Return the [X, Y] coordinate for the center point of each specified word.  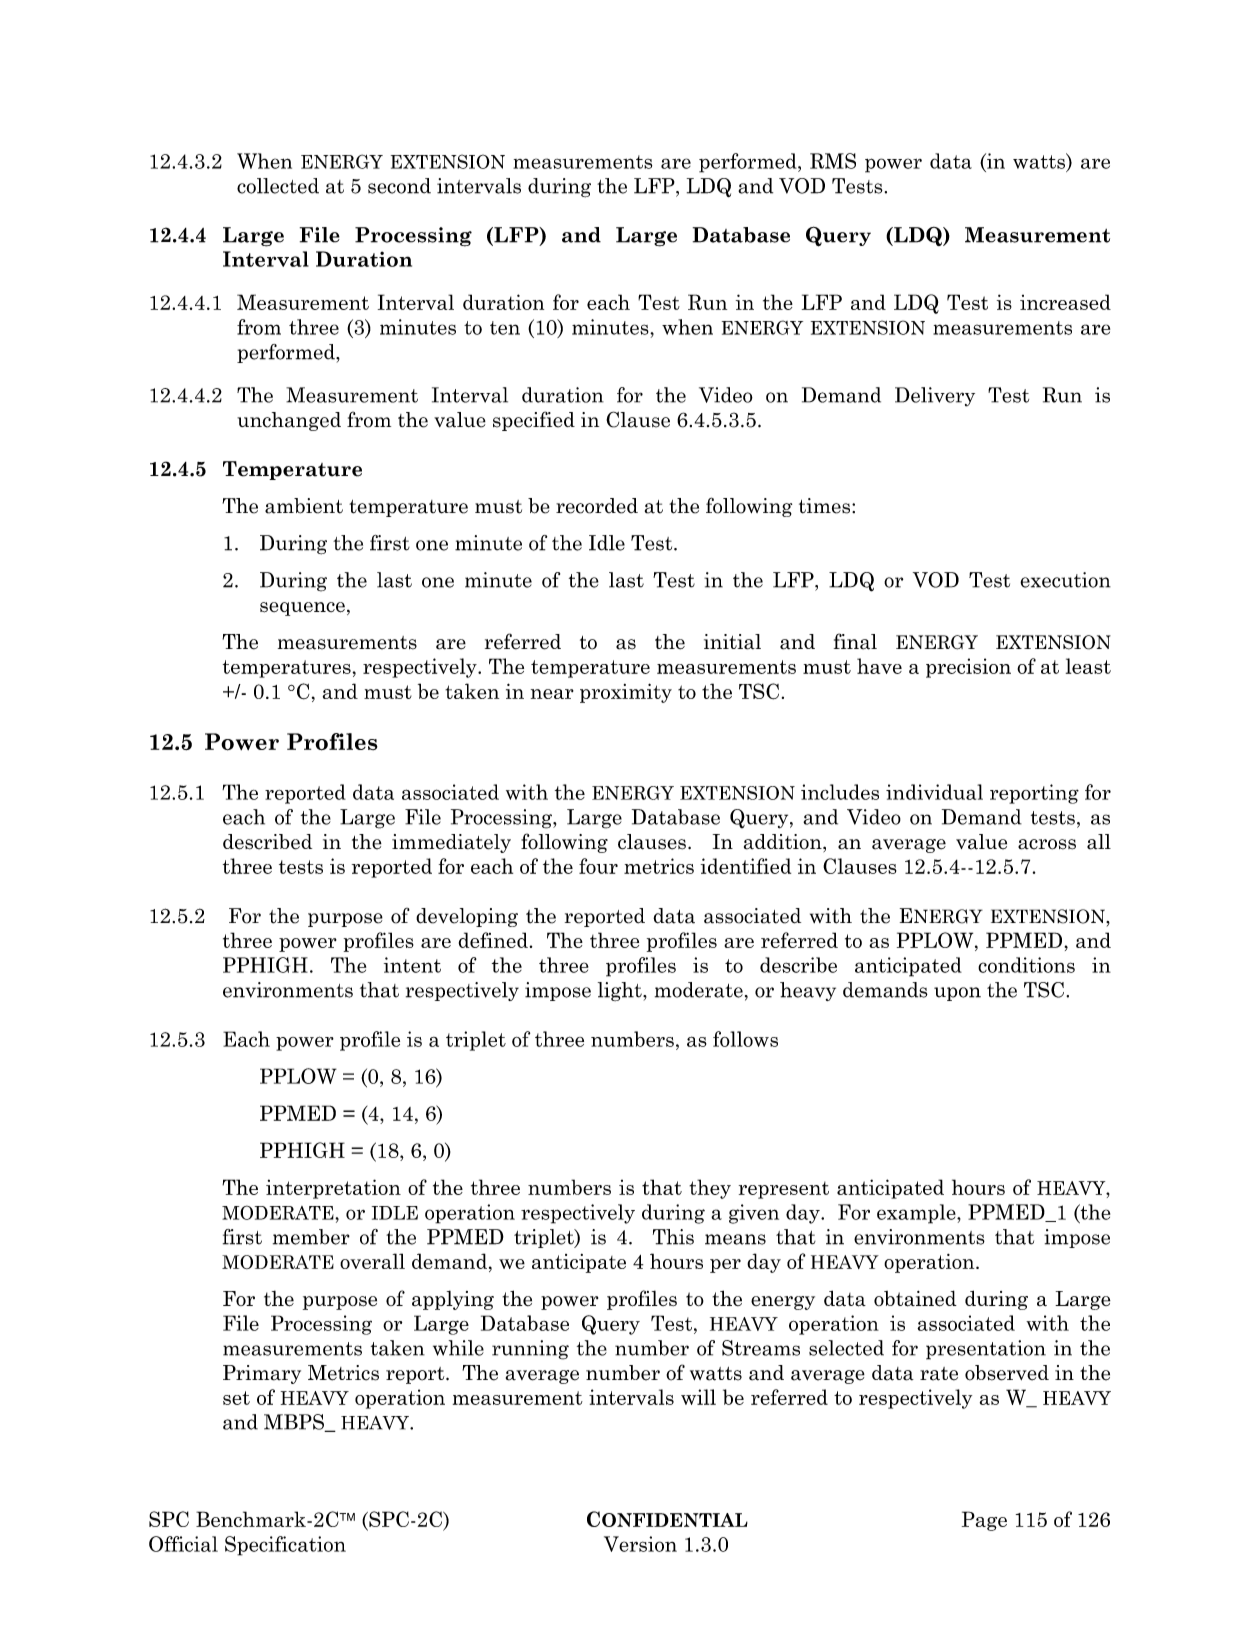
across [1047, 844]
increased [1065, 302]
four [598, 866]
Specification [285, 1546]
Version [640, 1544]
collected [278, 186]
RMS [833, 161]
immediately [451, 843]
